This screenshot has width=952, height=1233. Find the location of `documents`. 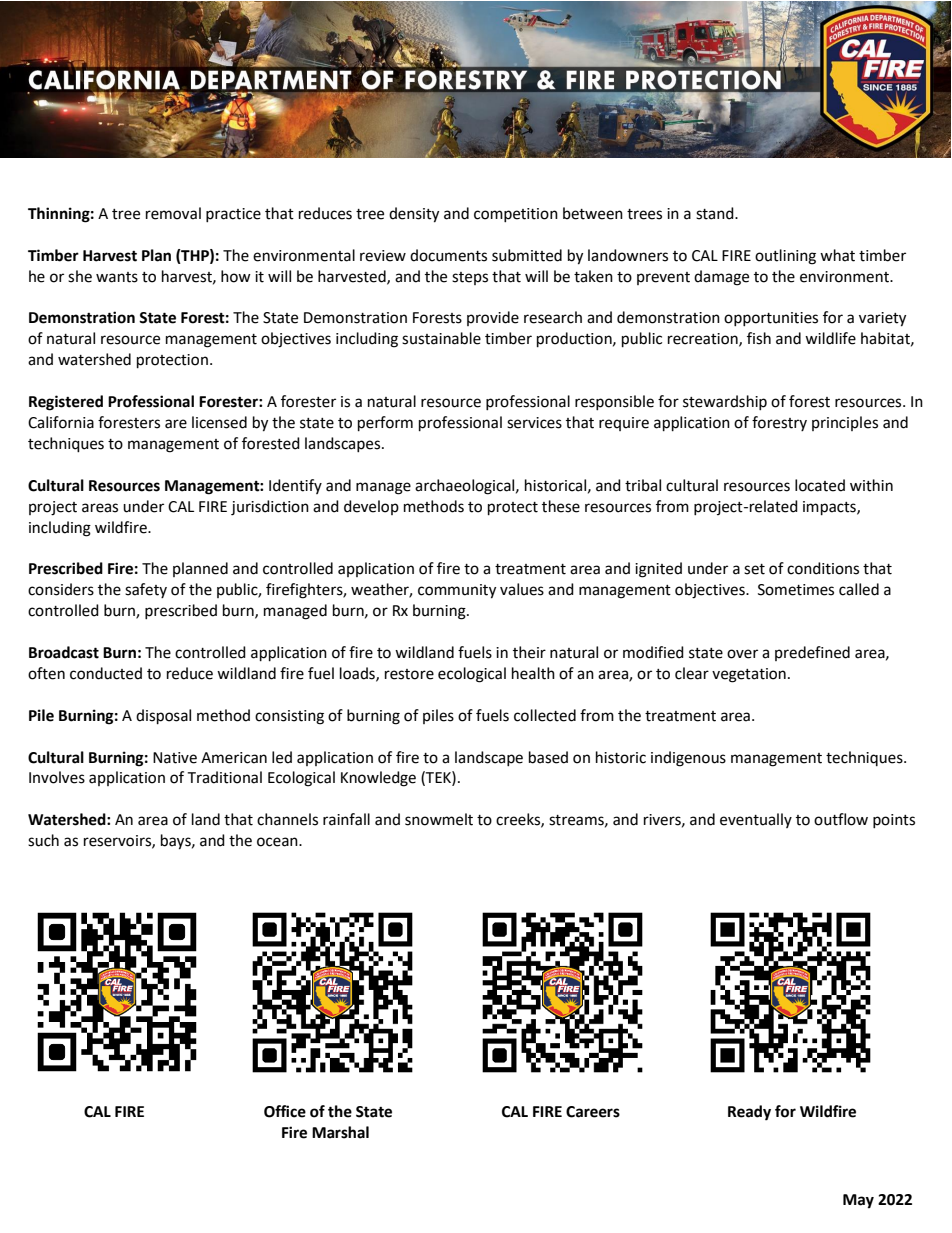

documents is located at coordinates (448, 255).
